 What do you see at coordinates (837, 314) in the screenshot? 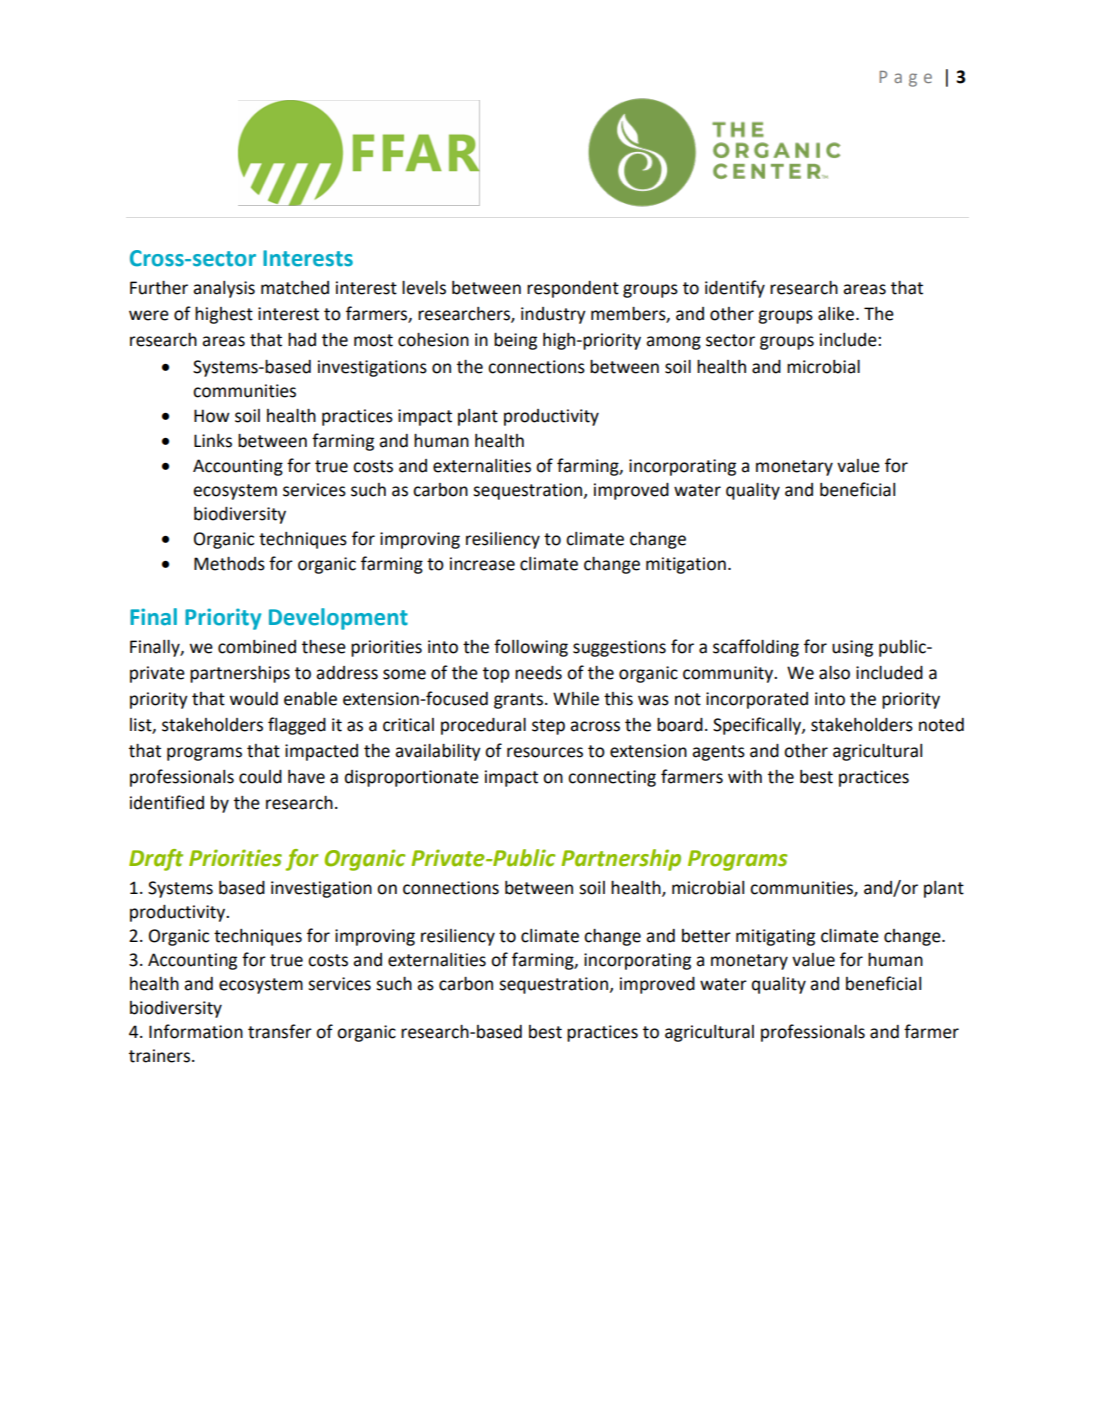
I see `alike` at bounding box center [837, 314].
